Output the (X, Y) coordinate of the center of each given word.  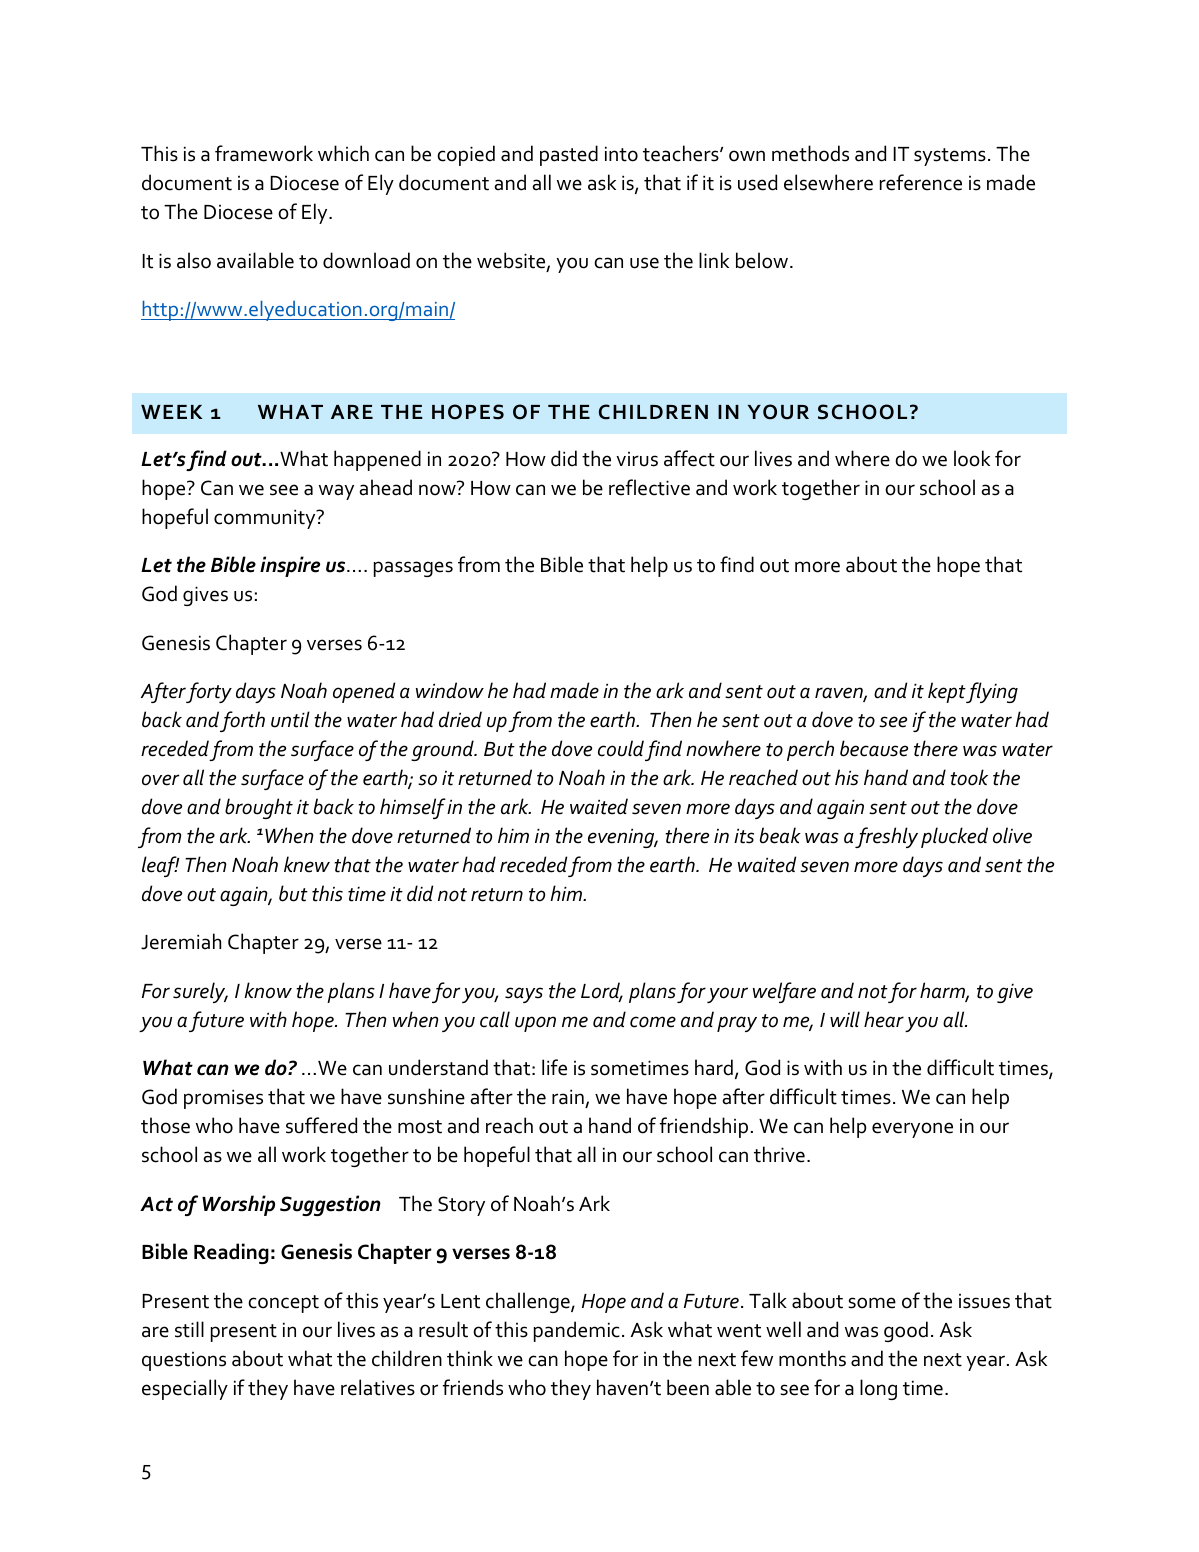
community (266, 519)
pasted (569, 155)
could (621, 748)
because (874, 748)
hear (884, 1019)
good (906, 1331)
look (972, 458)
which (343, 153)
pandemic (577, 1331)
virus (637, 459)
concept (283, 1304)
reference (921, 182)
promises (223, 1099)
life (554, 1067)
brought (259, 808)
